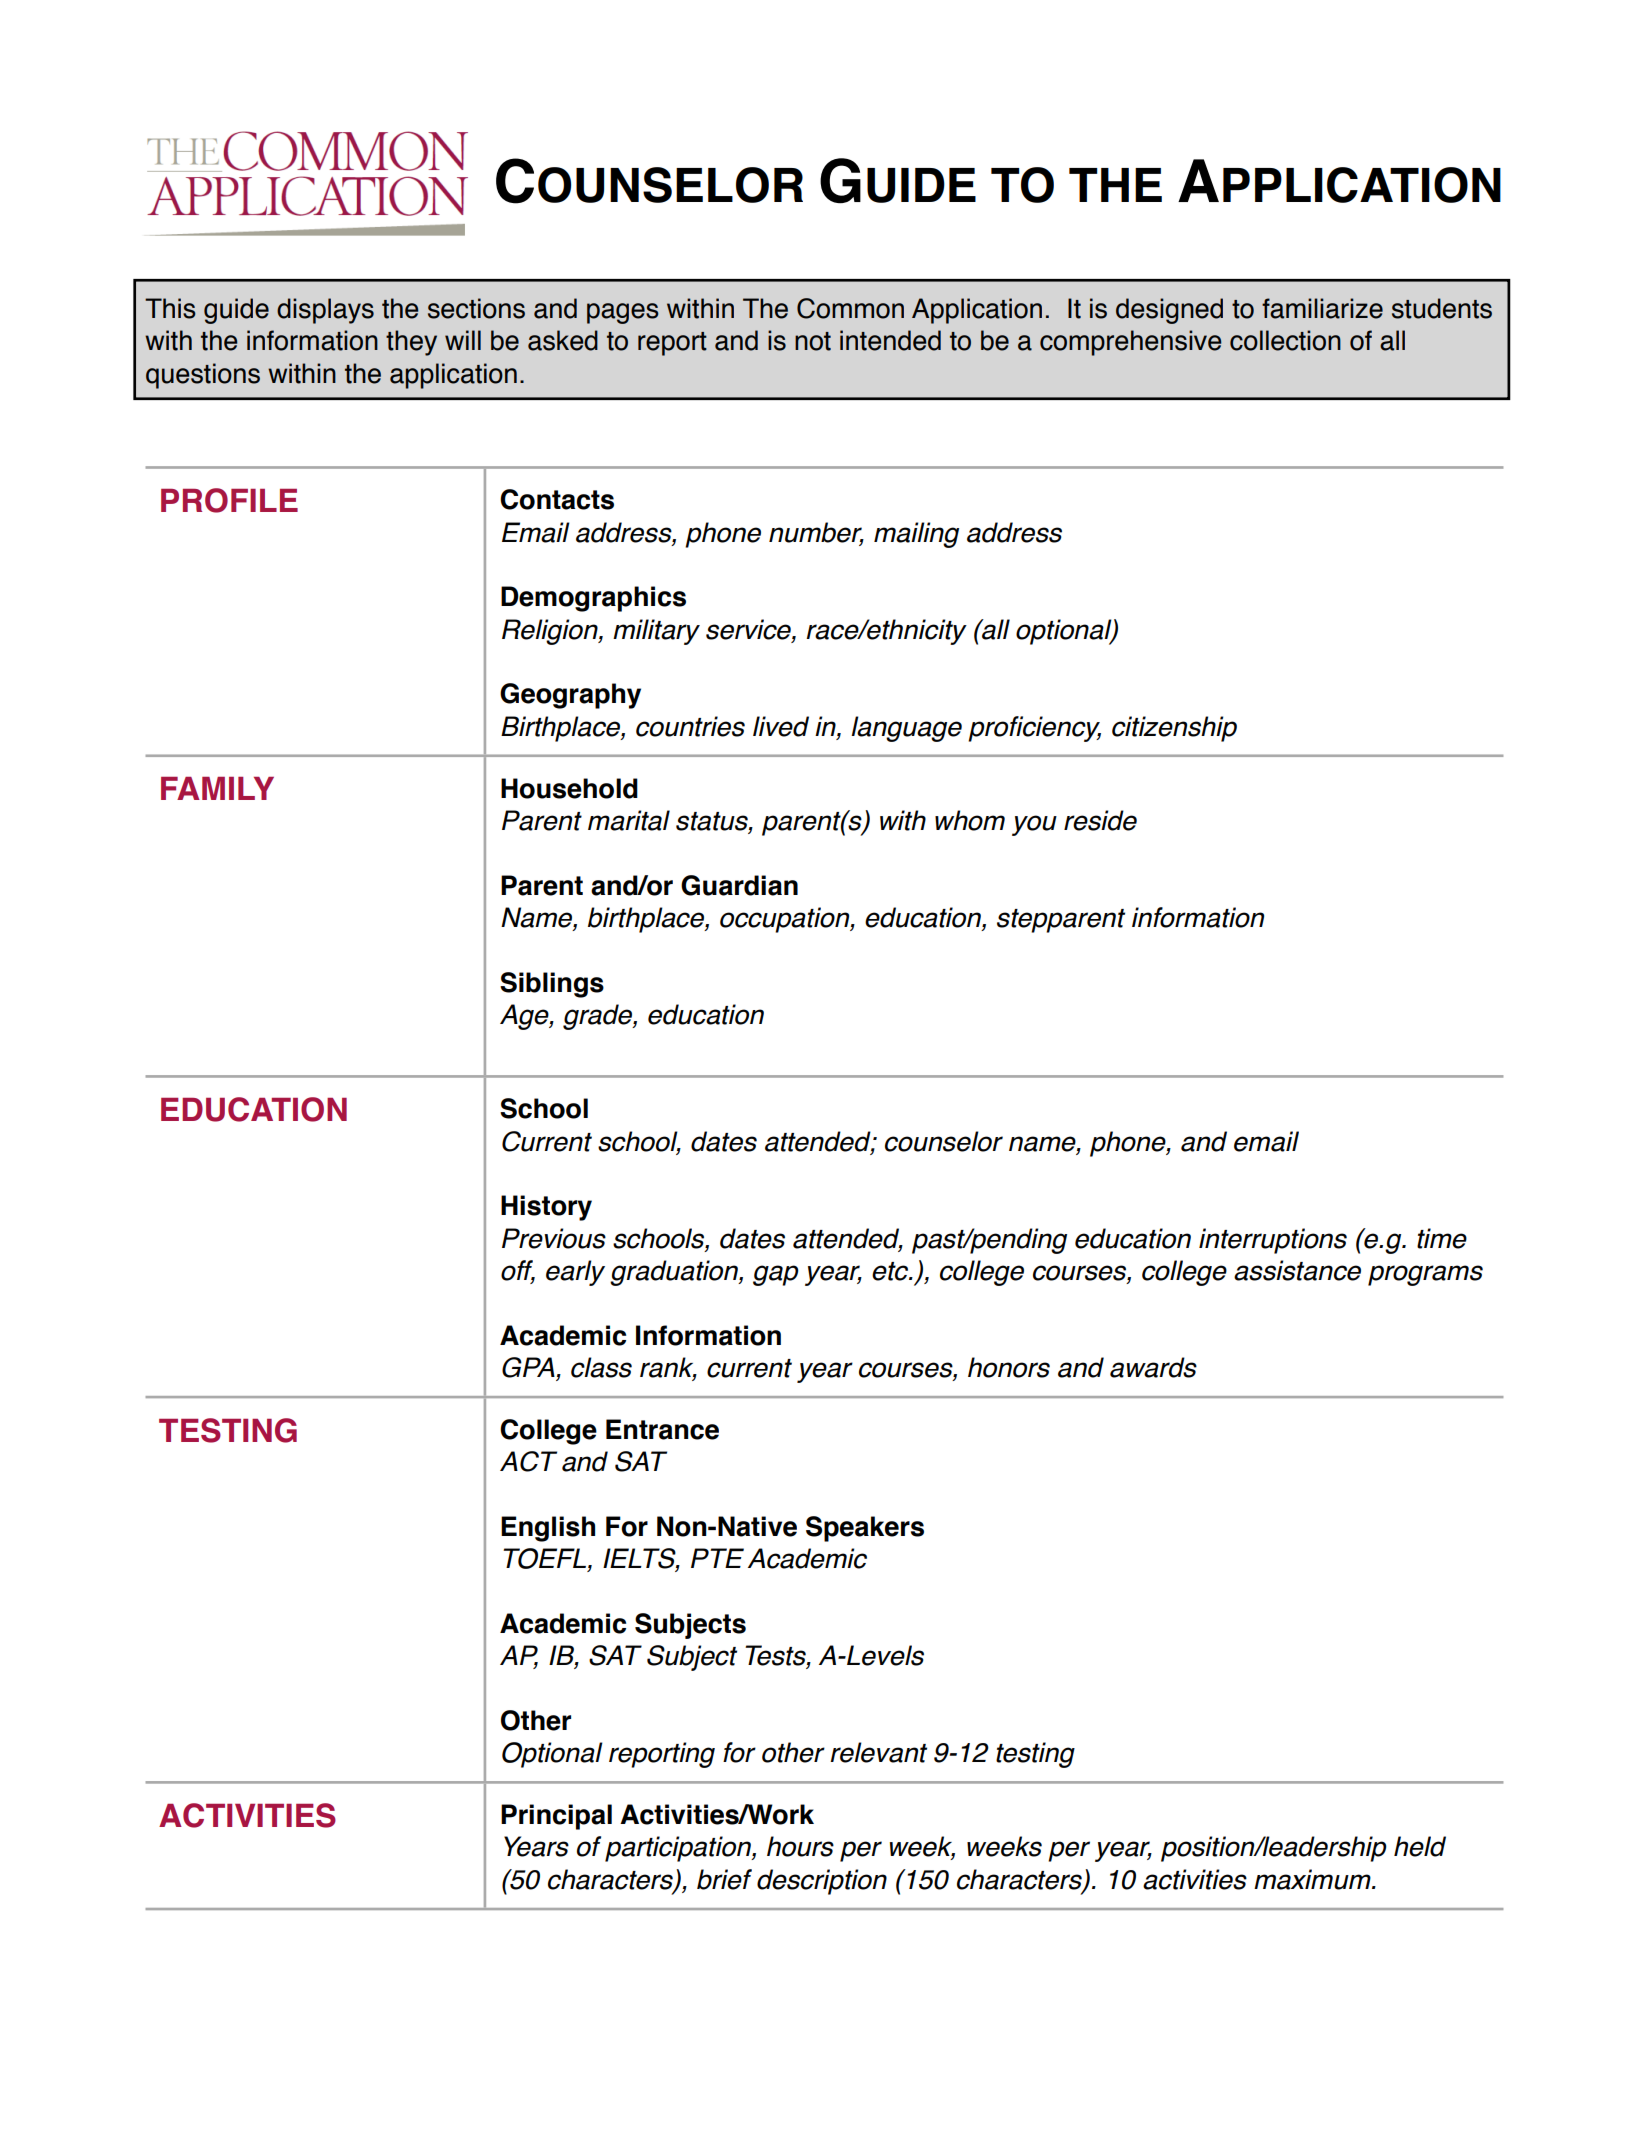  What do you see at coordinates (325, 311) in the image?
I see `displays` at bounding box center [325, 311].
